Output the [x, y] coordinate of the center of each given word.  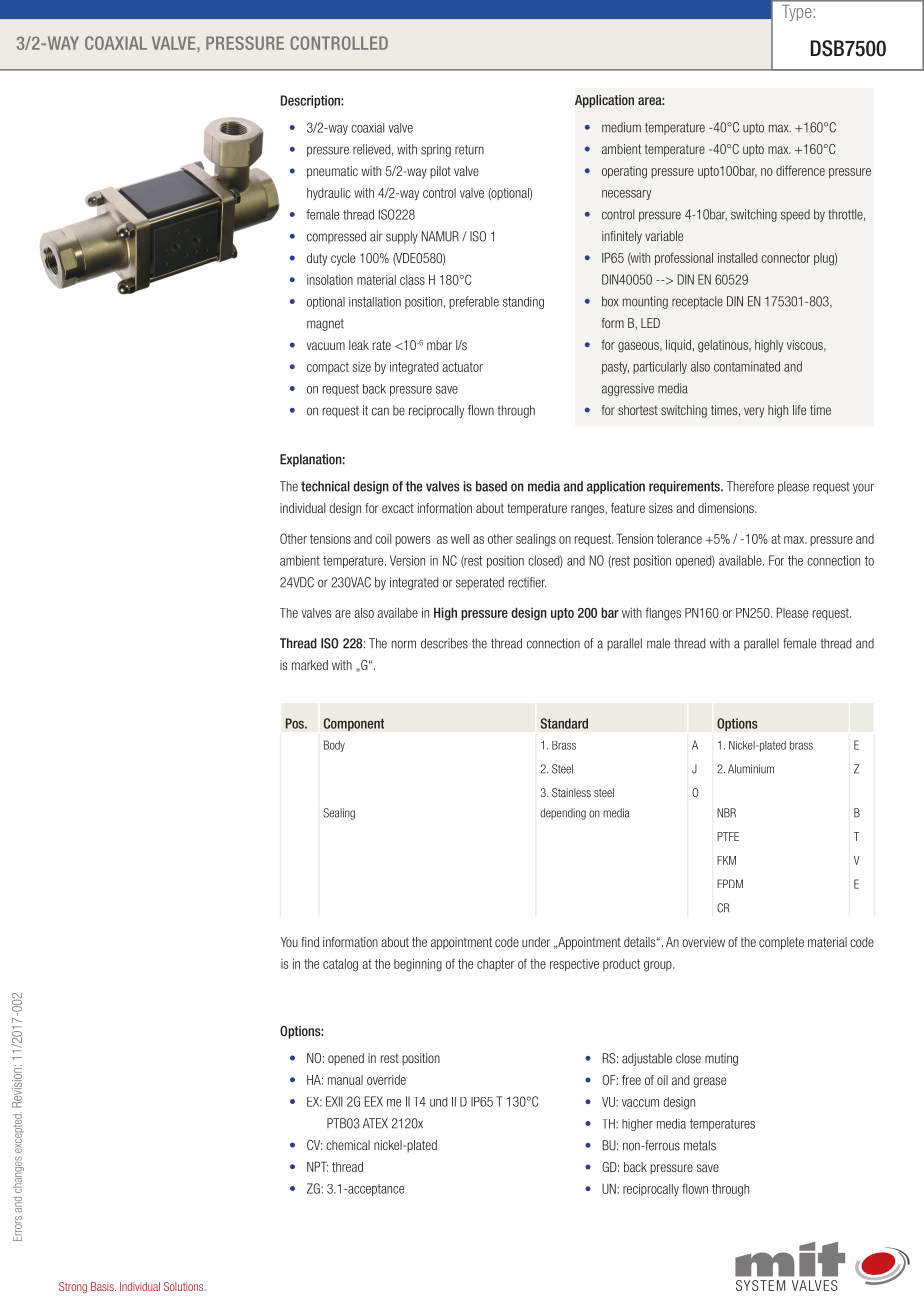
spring [436, 150]
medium [621, 127]
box [610, 301]
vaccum [640, 1103]
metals [700, 1145]
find [310, 942]
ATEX [375, 1123]
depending [563, 814]
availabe [398, 613]
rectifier [527, 582]
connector [785, 258]
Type [796, 13]
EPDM [730, 883]
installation [375, 302]
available [741, 560]
